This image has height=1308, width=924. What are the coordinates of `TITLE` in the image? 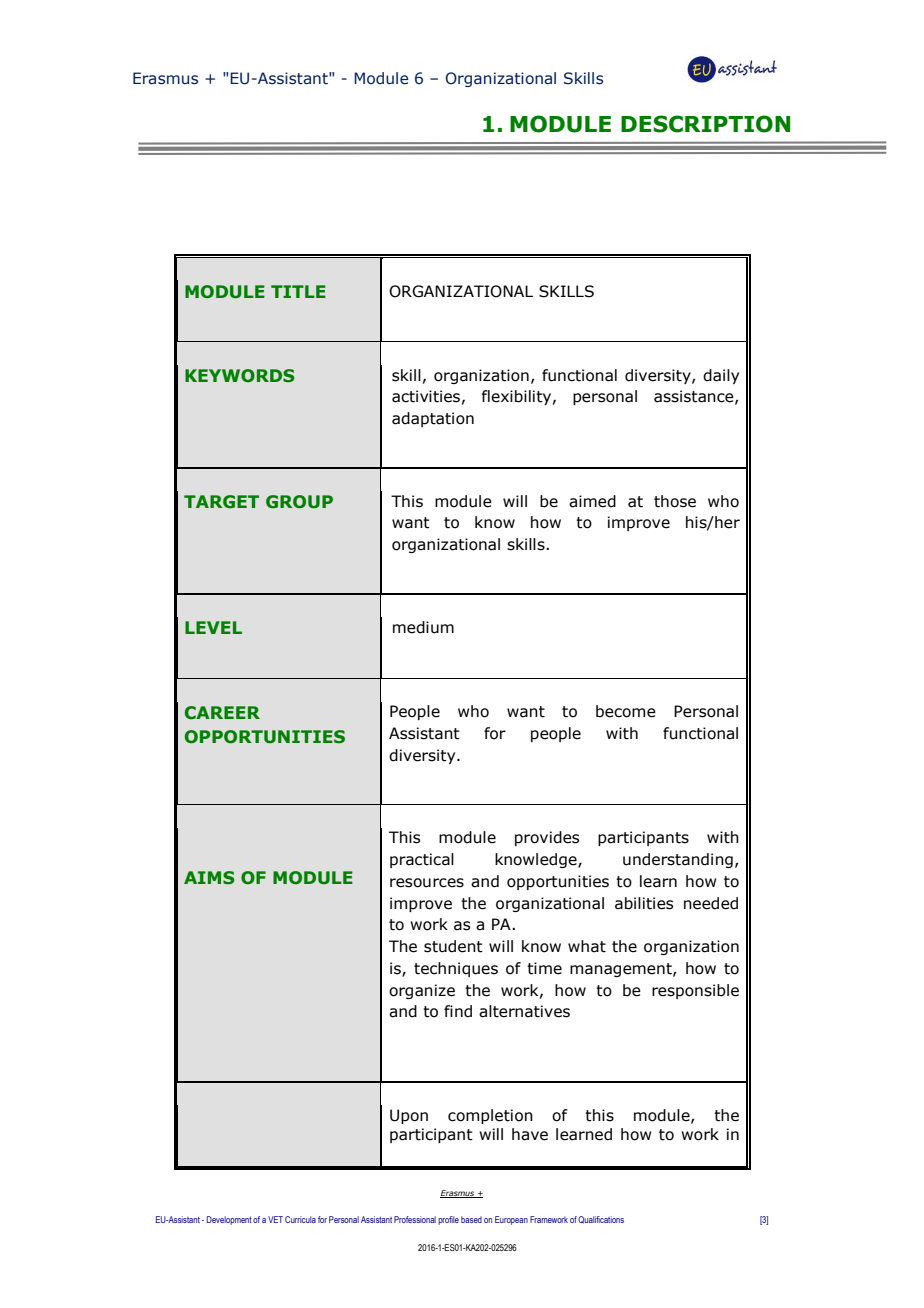 It's located at (298, 291).
